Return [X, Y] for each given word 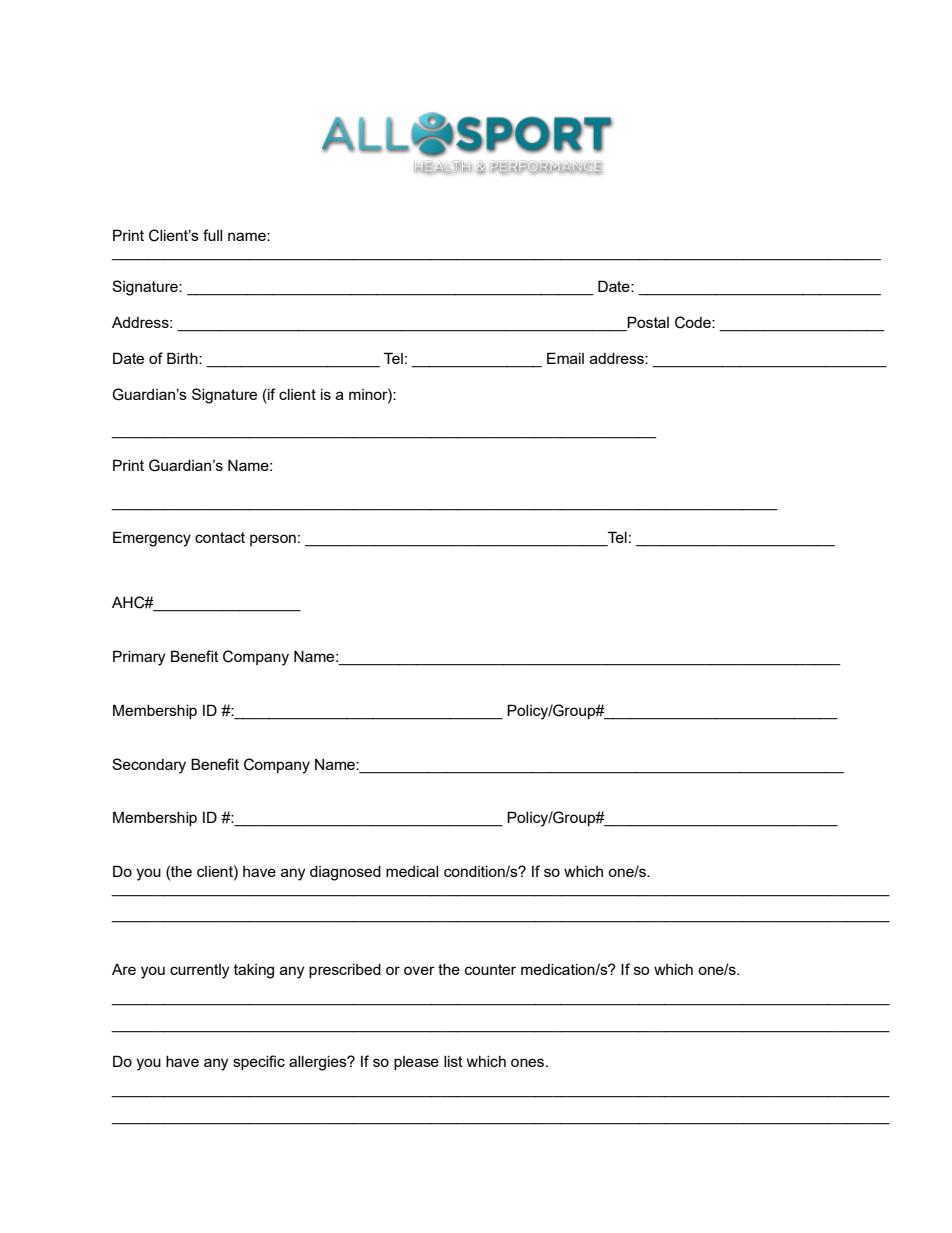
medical [412, 871]
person [273, 540]
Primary [139, 658]
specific [259, 1062]
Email [565, 358]
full [212, 235]
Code [694, 322]
